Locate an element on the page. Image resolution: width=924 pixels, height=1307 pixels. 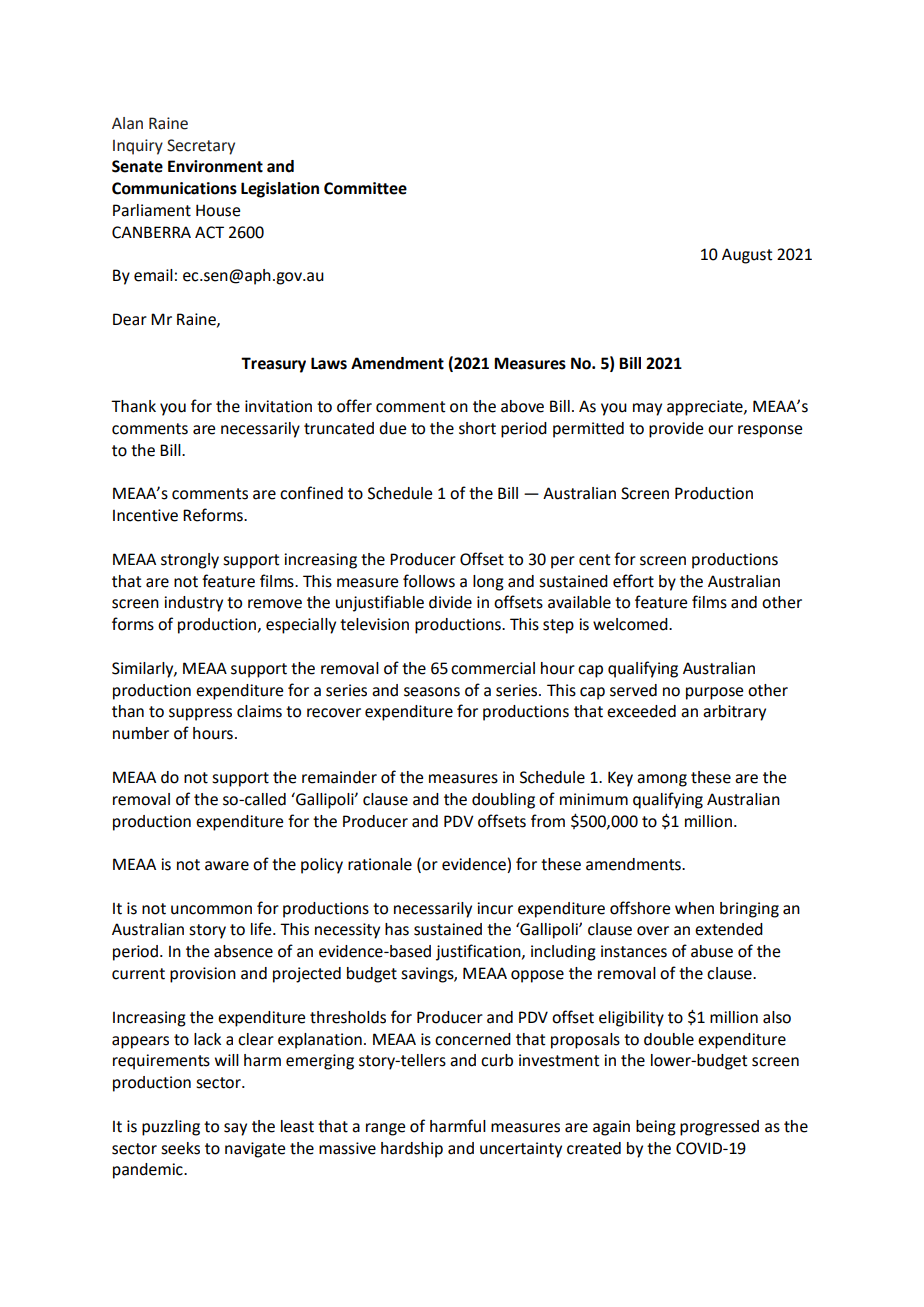
among is located at coordinates (662, 780).
